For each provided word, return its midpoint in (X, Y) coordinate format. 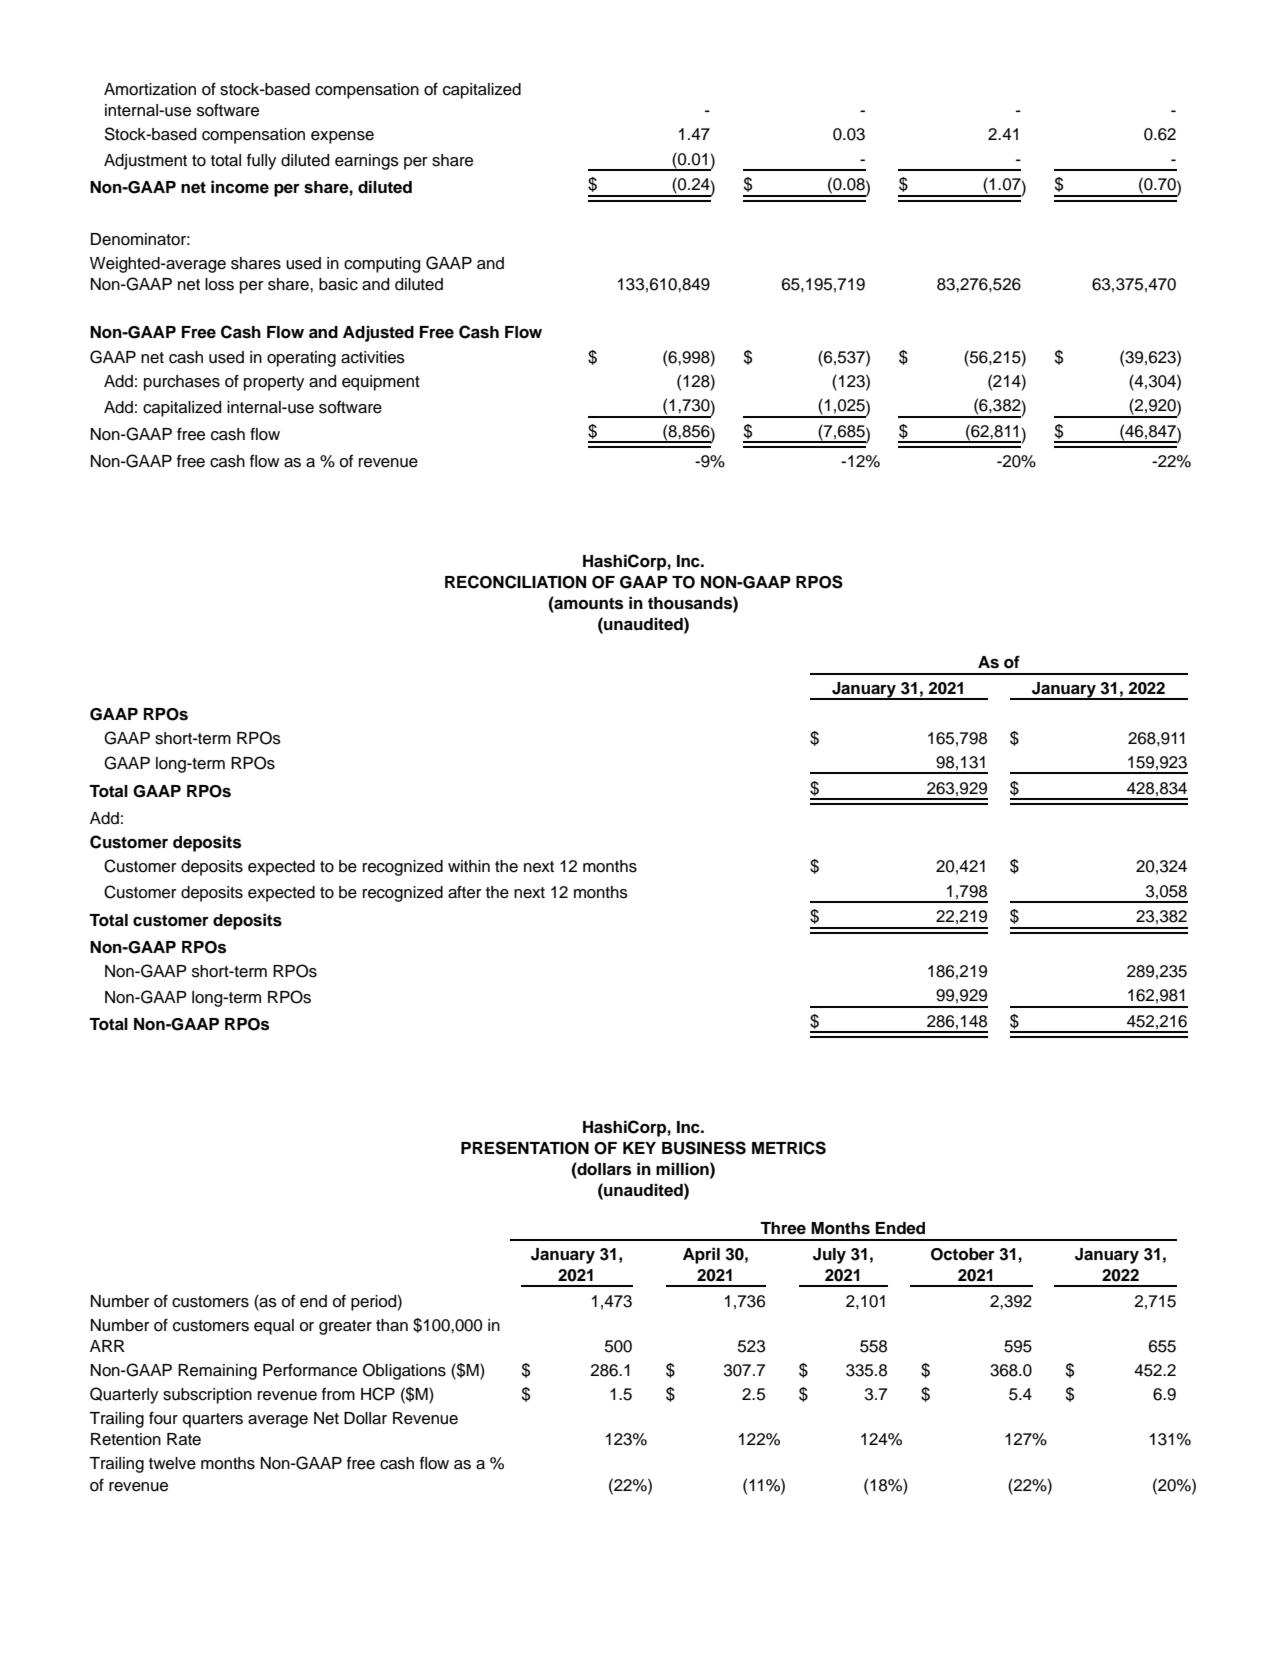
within (469, 866)
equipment (381, 383)
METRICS (789, 1148)
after (465, 892)
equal (274, 1327)
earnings (367, 162)
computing (382, 265)
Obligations (404, 1371)
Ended (900, 1228)
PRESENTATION (525, 1148)
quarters (213, 1420)
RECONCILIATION (515, 582)
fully (261, 161)
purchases (182, 383)
